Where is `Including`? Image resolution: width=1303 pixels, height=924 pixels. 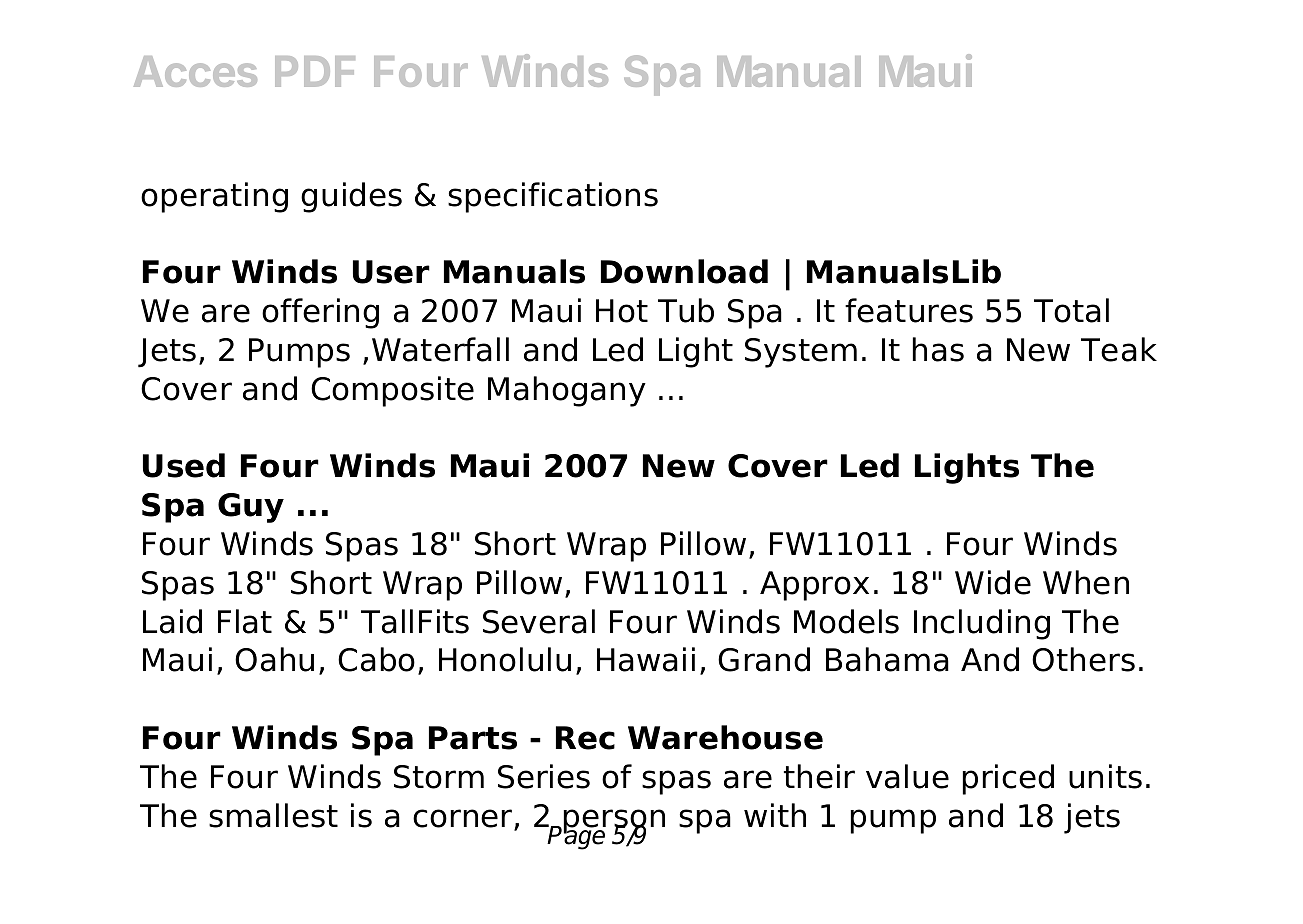
Including is located at coordinates (982, 624).
